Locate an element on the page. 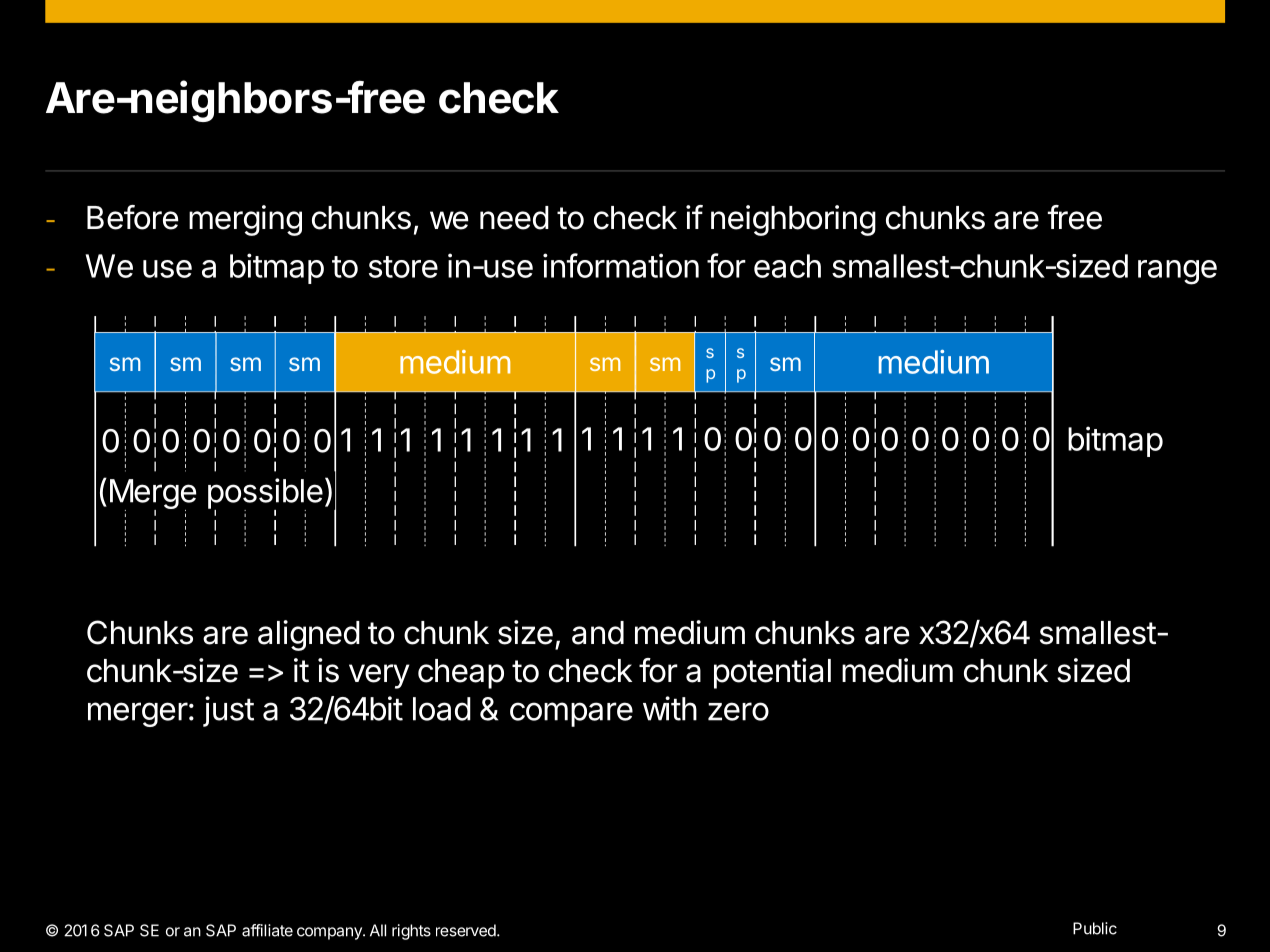 The width and height of the image is (1270, 952). potential is located at coordinates (772, 673).
